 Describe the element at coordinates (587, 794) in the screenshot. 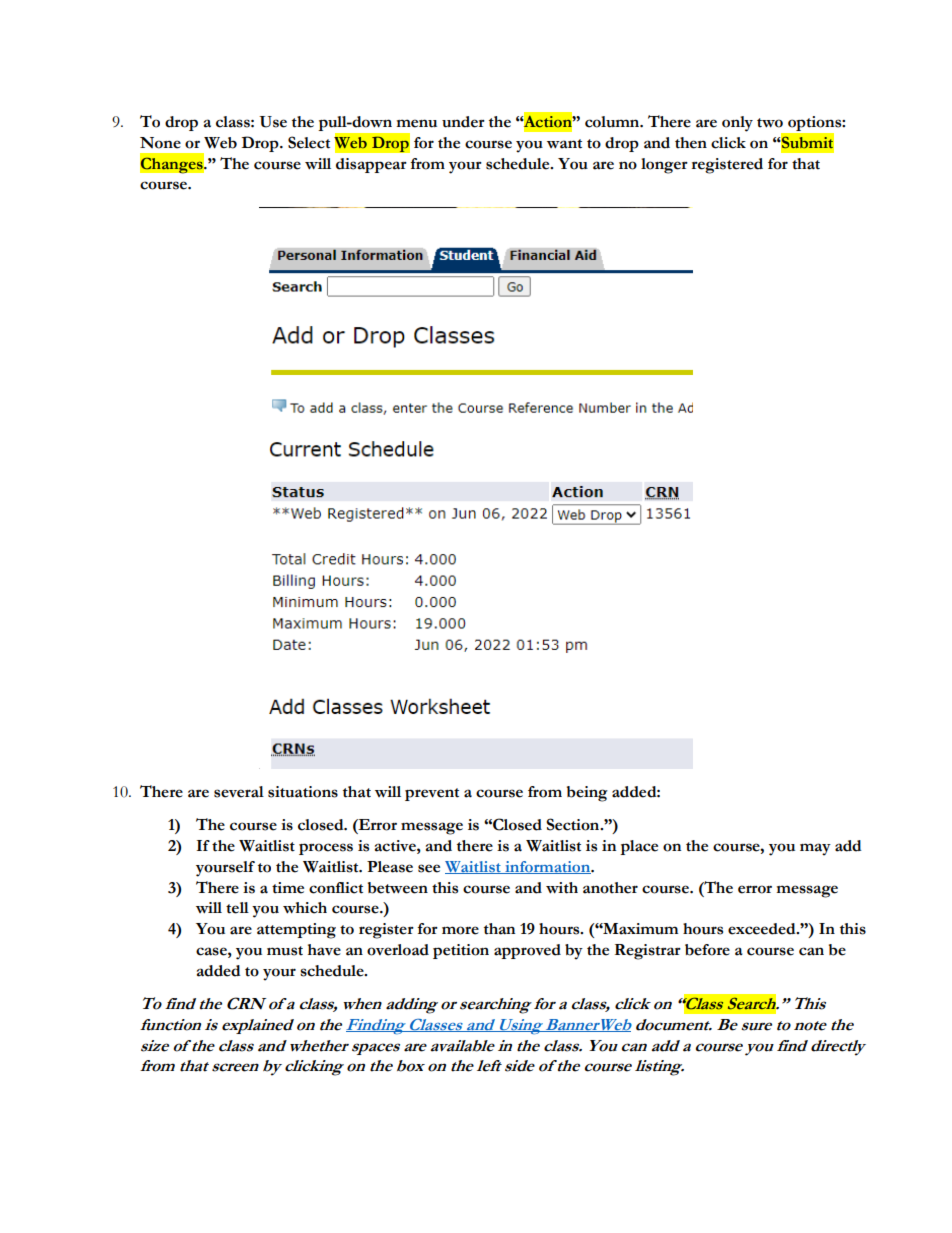

I see `being` at that location.
